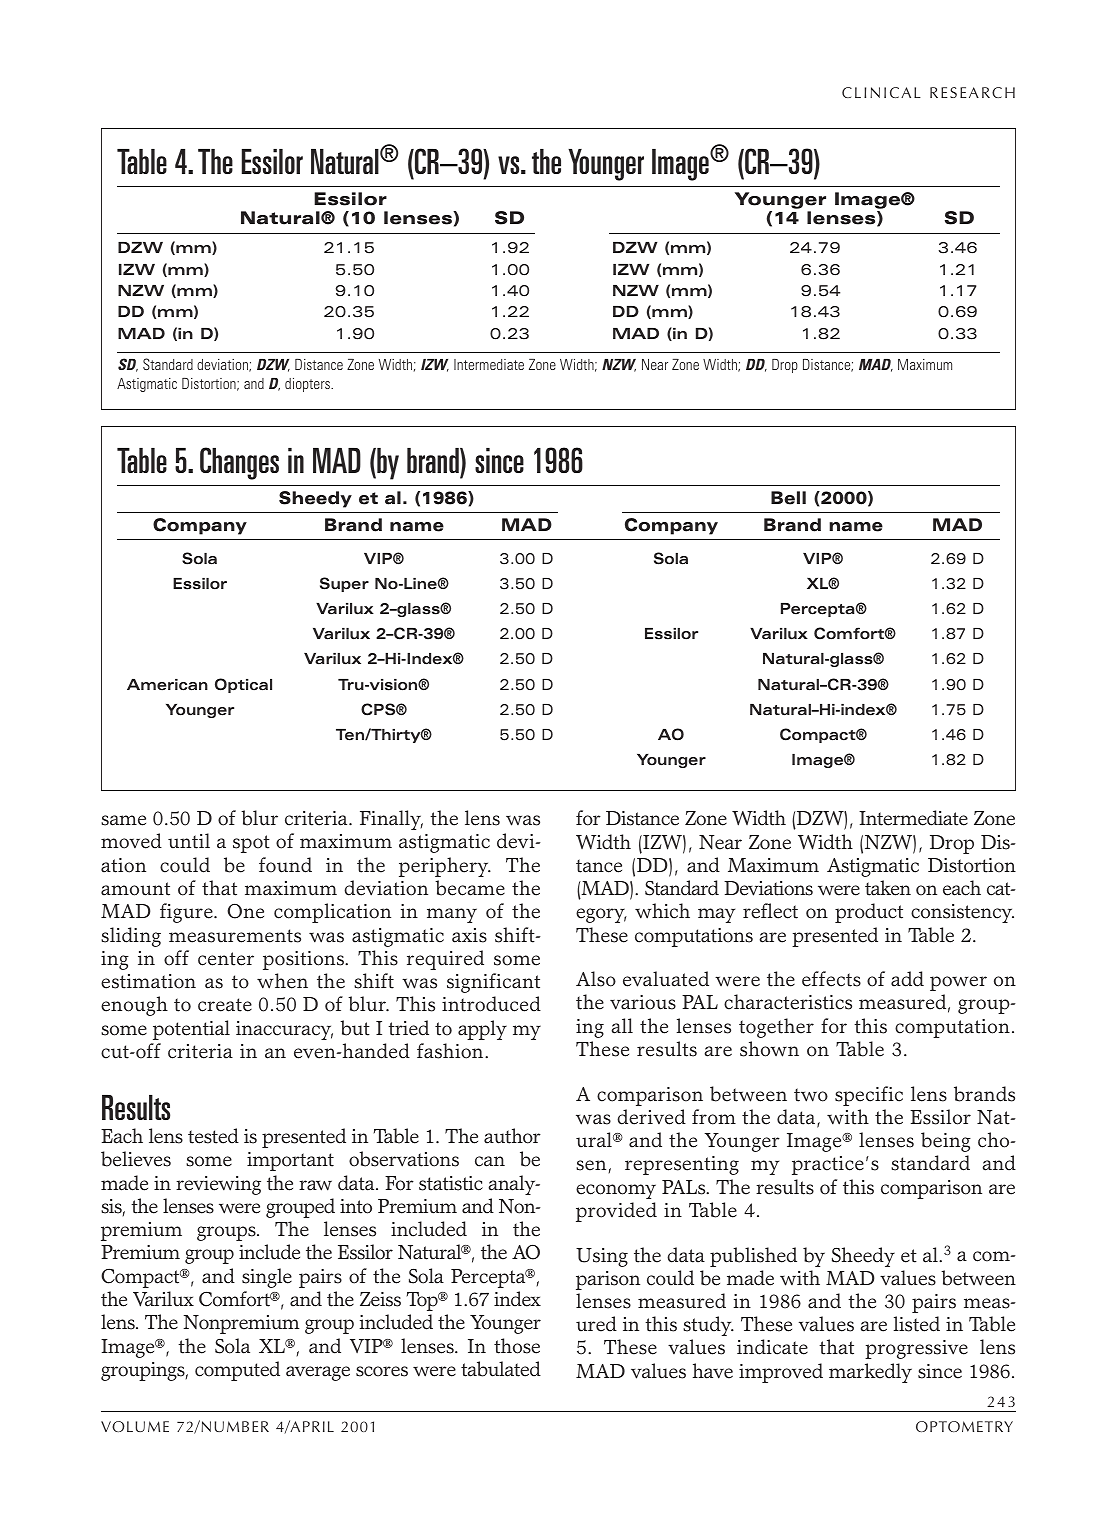 The image size is (1117, 1518). Describe the element at coordinates (226, 959) in the screenshot. I see `center` at that location.
